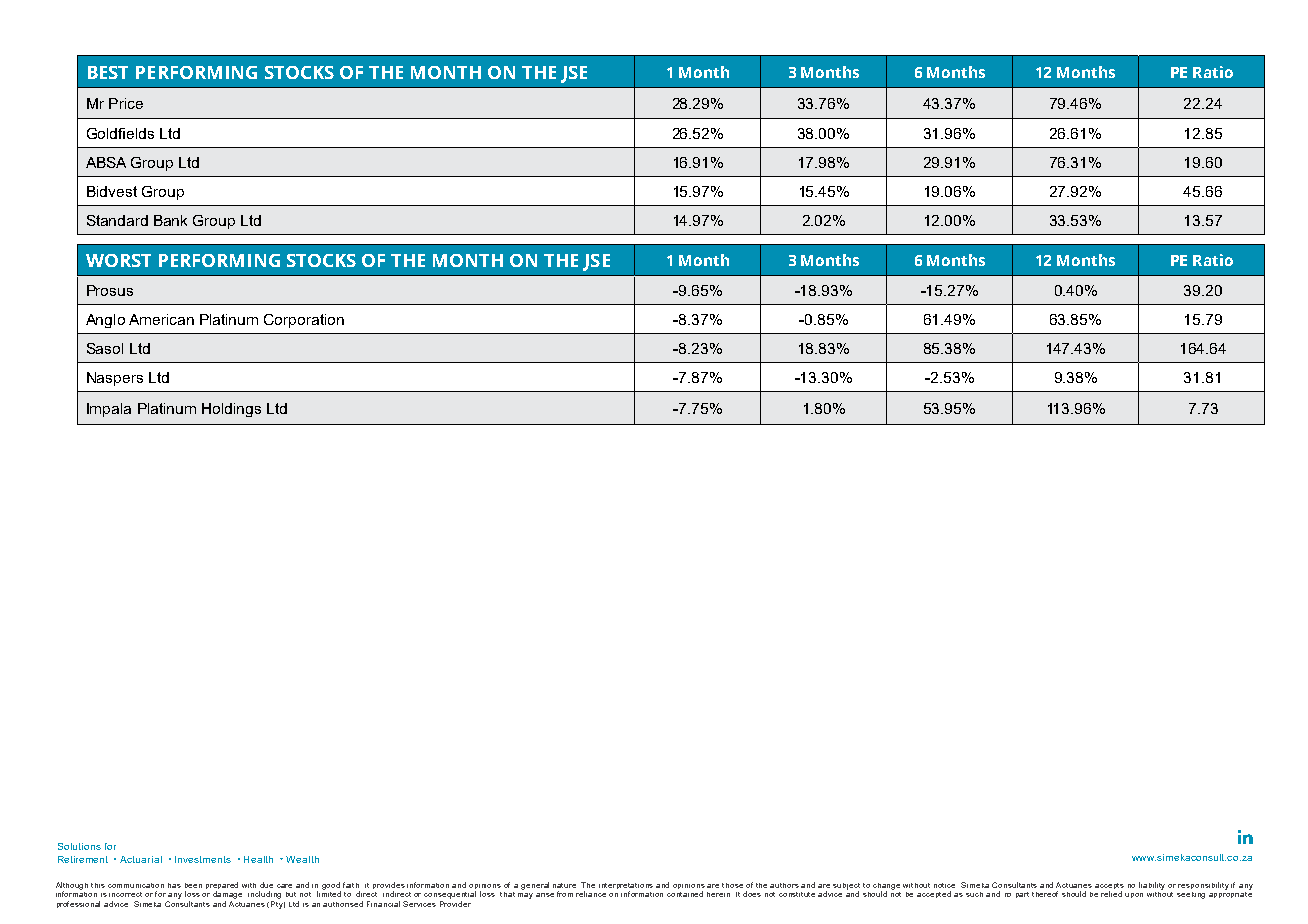  I want to click on Holdings, so click(231, 410).
